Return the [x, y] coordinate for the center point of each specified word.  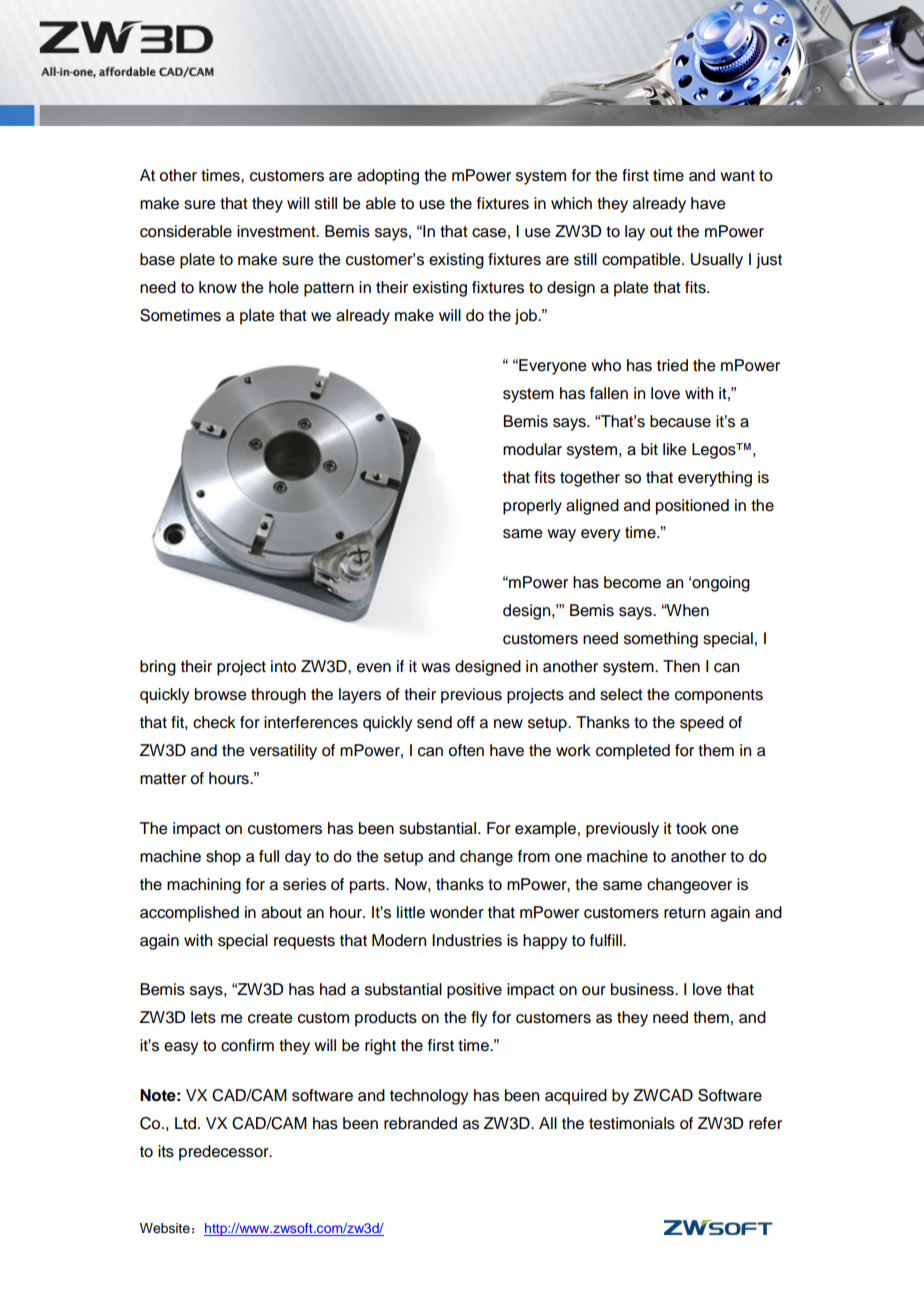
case [489, 233]
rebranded [420, 1123]
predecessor [225, 1153]
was [435, 668]
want [737, 176]
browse [220, 694]
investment [277, 231]
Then [681, 666]
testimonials [632, 1123]
